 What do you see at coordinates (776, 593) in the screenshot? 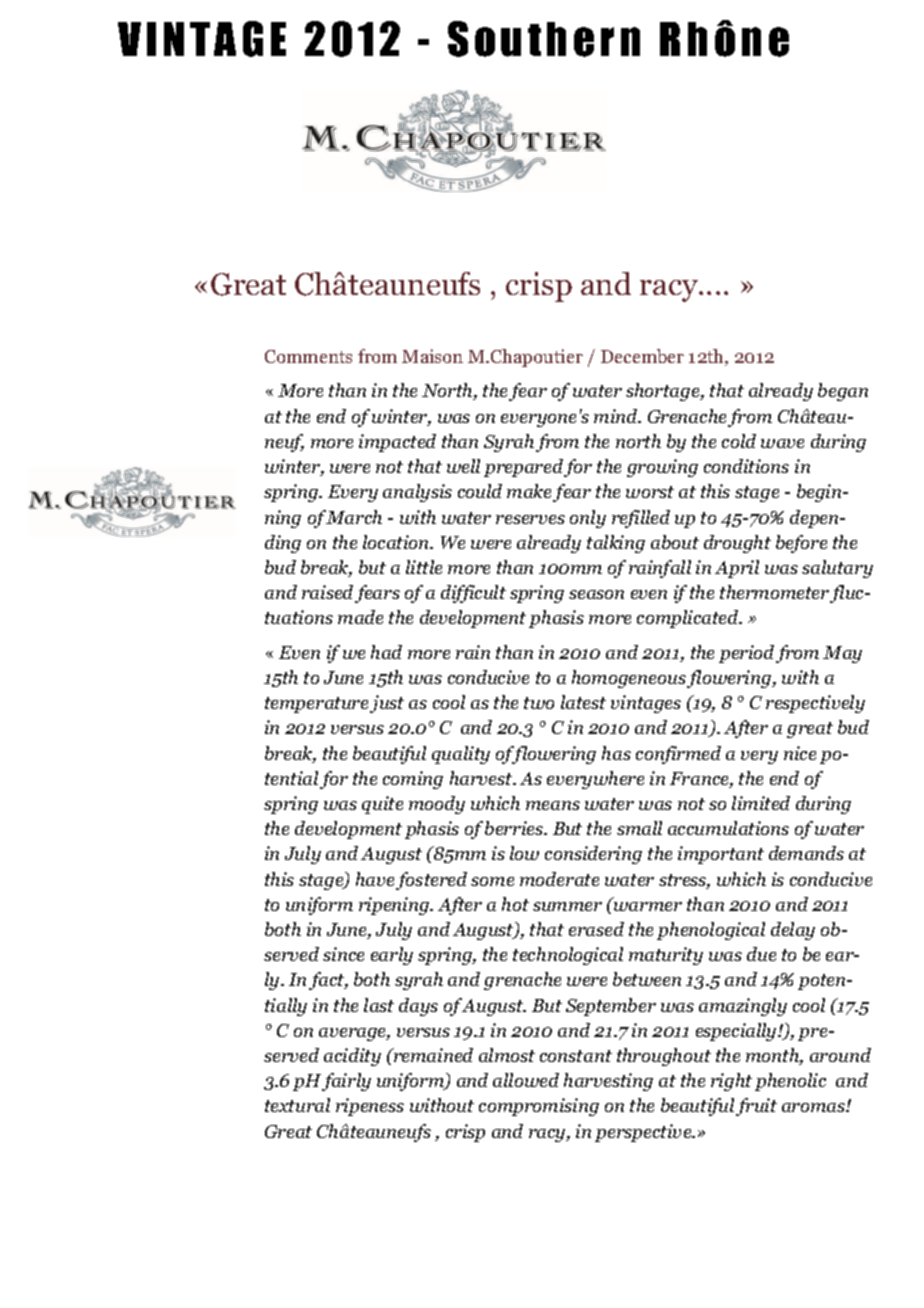
I see `thermometer` at bounding box center [776, 593].
